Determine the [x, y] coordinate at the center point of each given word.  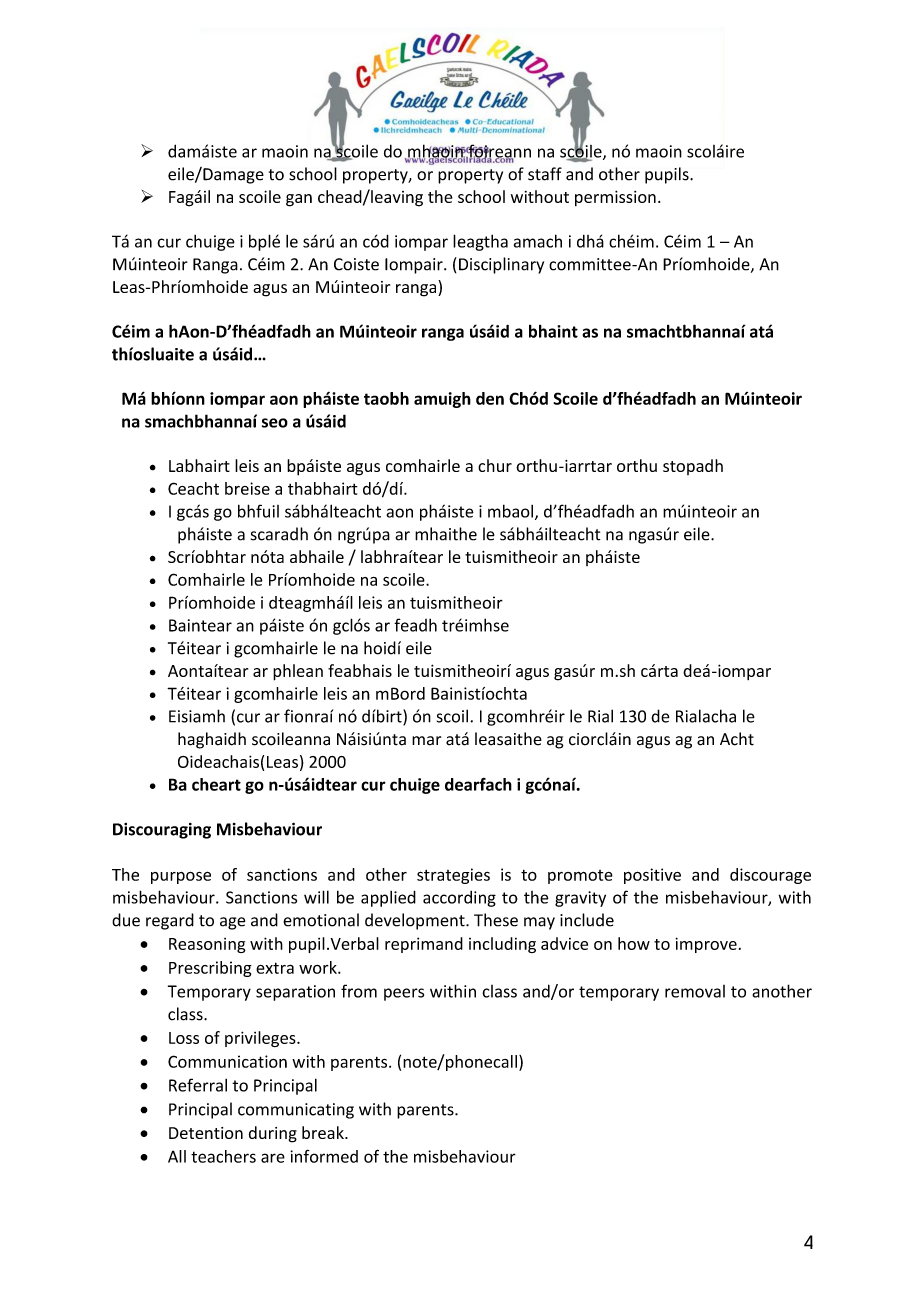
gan [299, 200]
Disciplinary [501, 265]
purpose [181, 877]
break [324, 1132]
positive [652, 876]
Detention [206, 1133]
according [459, 899]
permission [615, 198]
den [490, 398]
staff [545, 174]
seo [275, 423]
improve [706, 945]
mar [426, 741]
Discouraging [162, 831]
